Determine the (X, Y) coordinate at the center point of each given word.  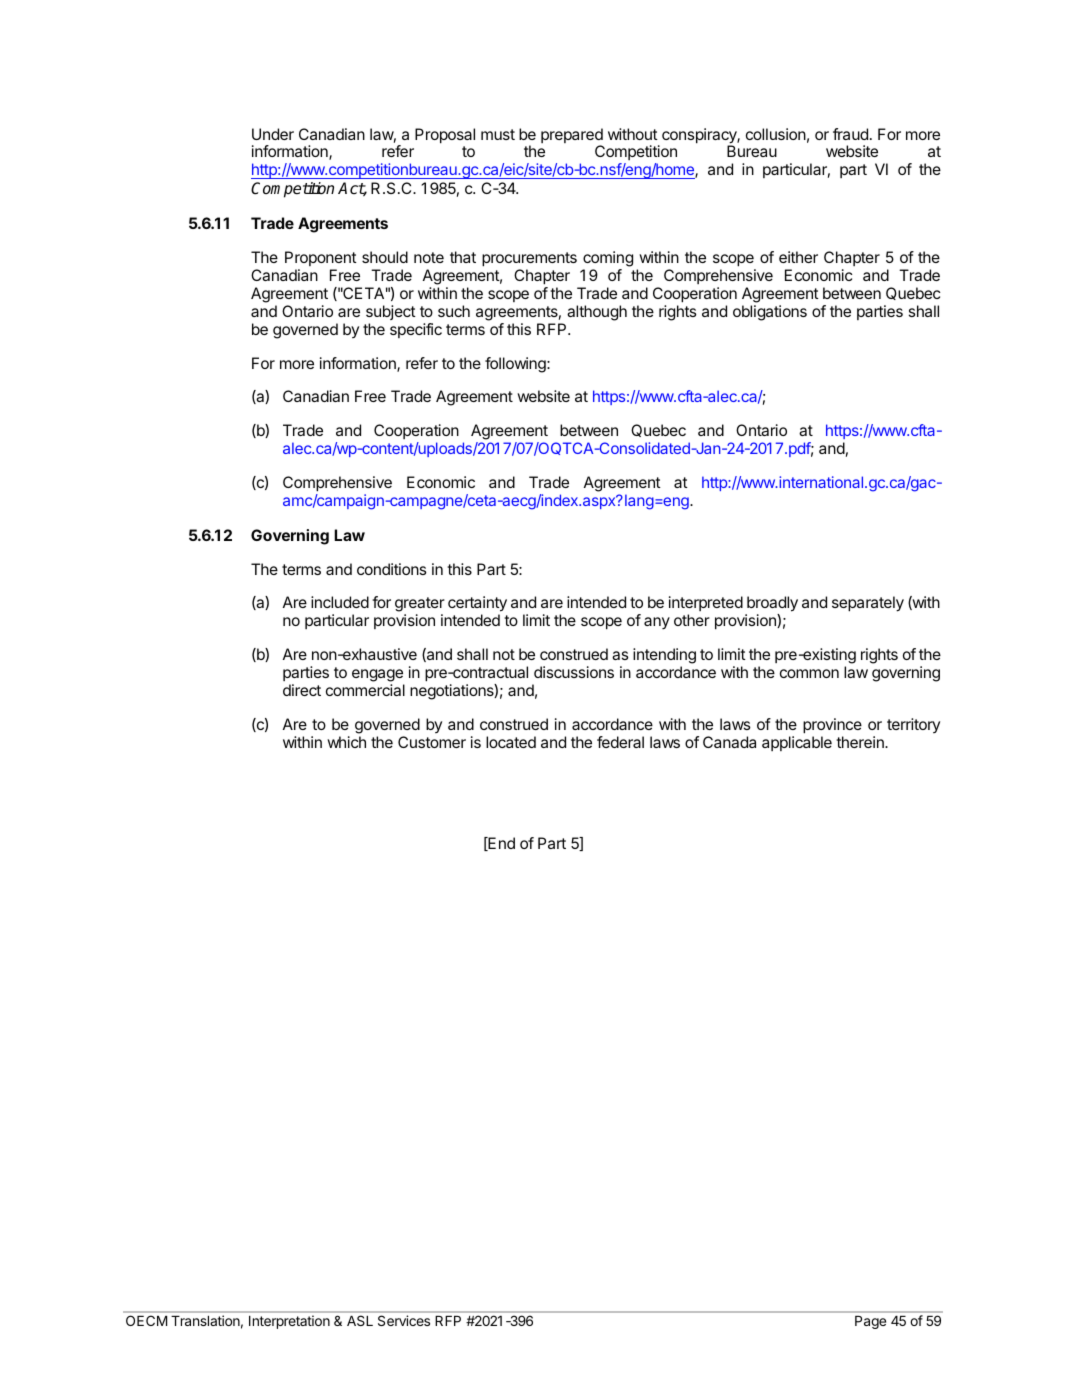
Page (870, 1322)
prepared (572, 137)
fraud (850, 134)
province (832, 726)
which (346, 742)
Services (404, 1320)
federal (620, 742)
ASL (360, 1321)
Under (273, 134)
